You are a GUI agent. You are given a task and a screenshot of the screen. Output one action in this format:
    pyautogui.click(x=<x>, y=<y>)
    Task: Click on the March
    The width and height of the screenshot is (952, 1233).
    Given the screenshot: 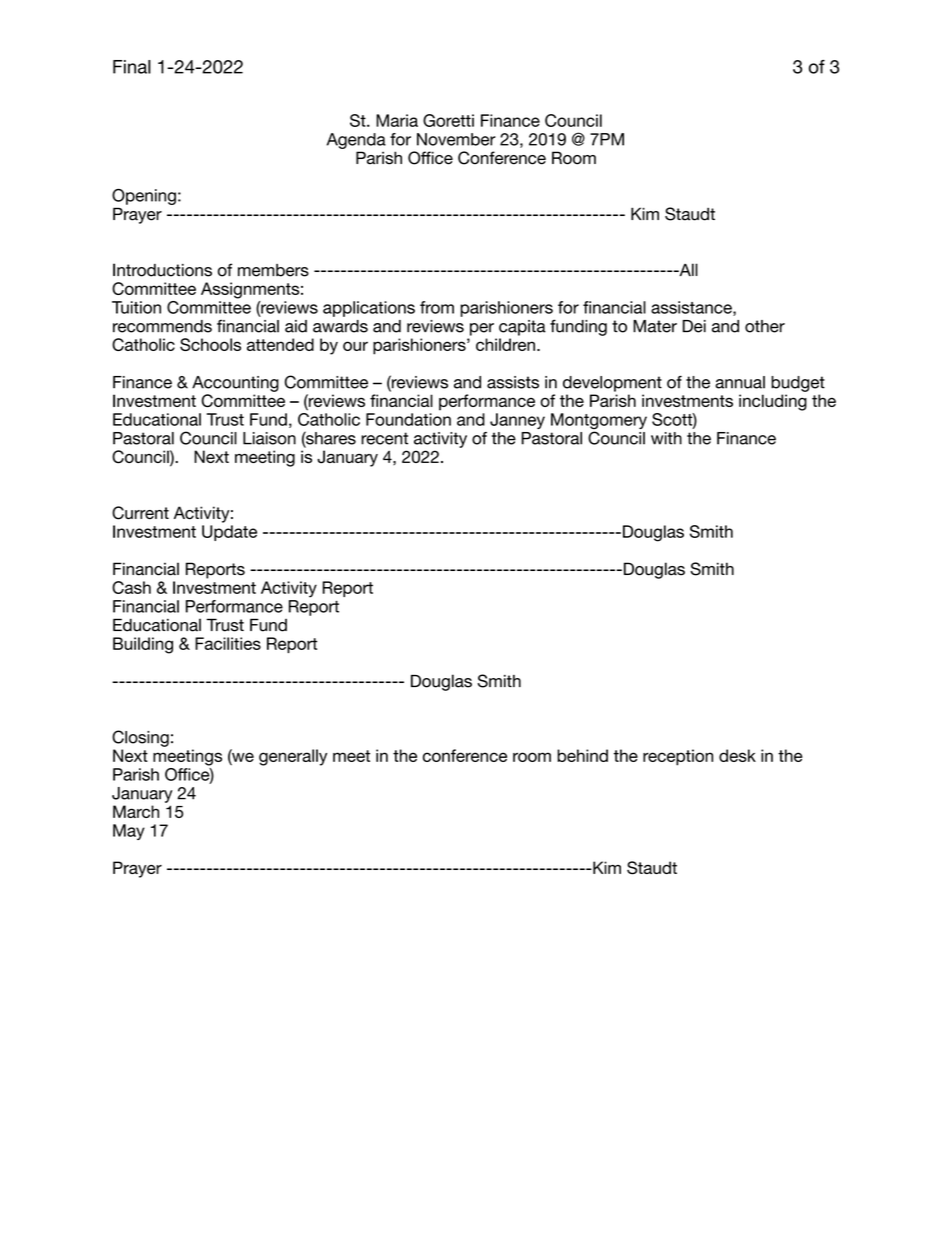 What is the action you would take?
    pyautogui.click(x=136, y=811)
